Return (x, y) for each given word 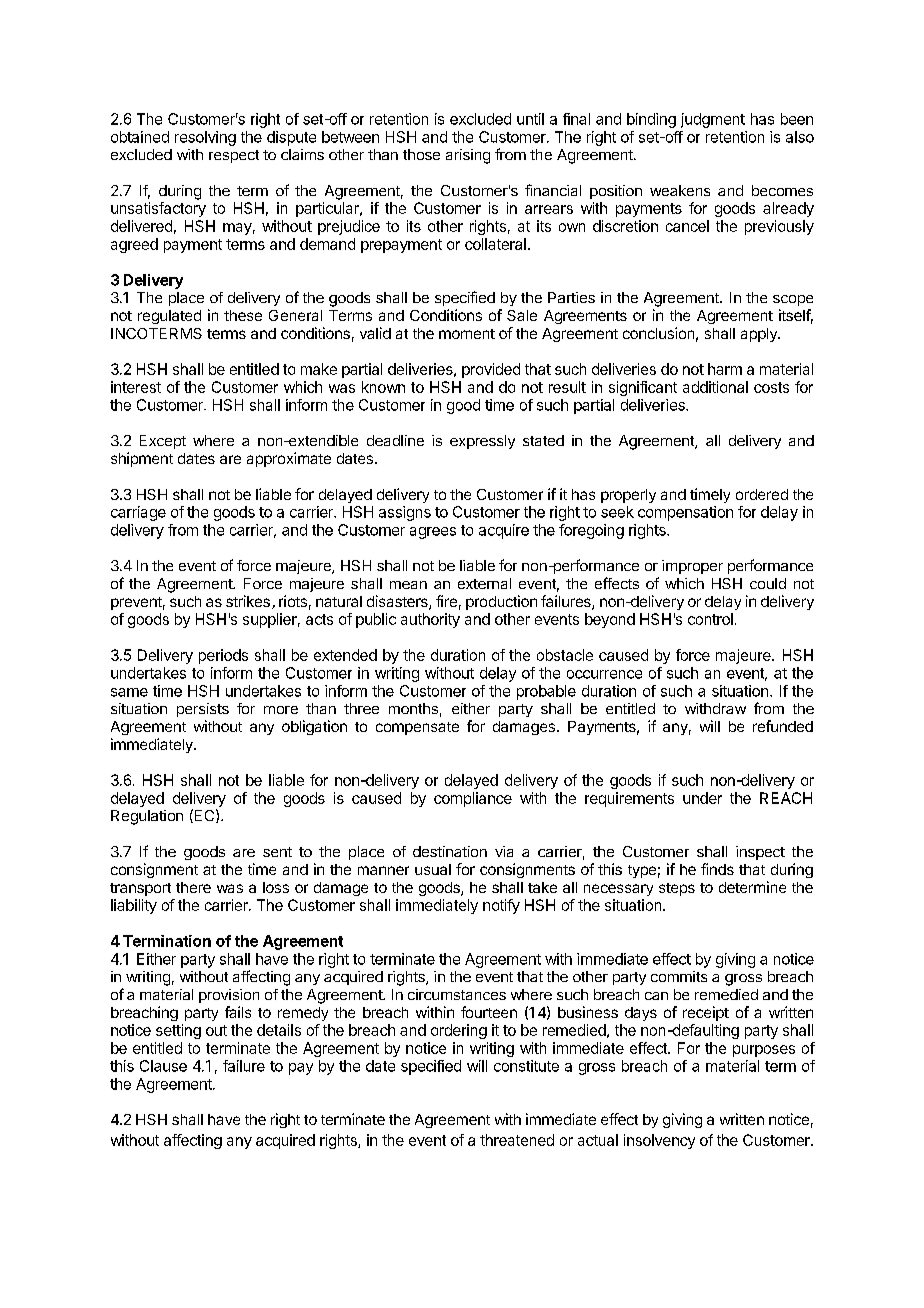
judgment (713, 120)
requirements (629, 799)
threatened (517, 1140)
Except (163, 442)
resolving (205, 138)
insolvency (659, 1141)
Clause (163, 1066)
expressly (482, 442)
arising (468, 156)
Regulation (147, 817)
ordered (762, 494)
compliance (473, 799)
